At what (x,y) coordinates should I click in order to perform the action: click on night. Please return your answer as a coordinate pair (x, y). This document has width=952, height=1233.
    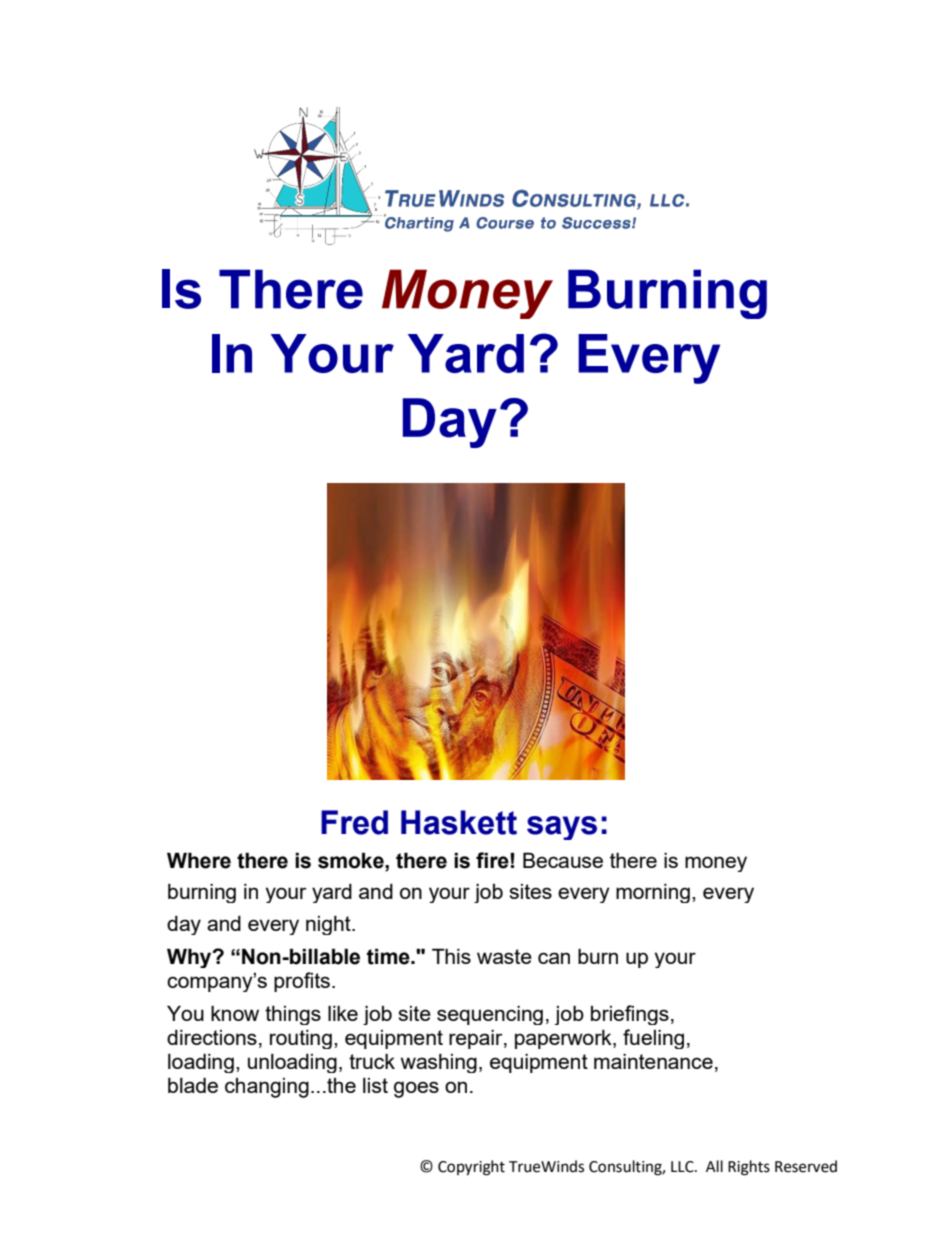
    Looking at the image, I should click on (329, 925).
